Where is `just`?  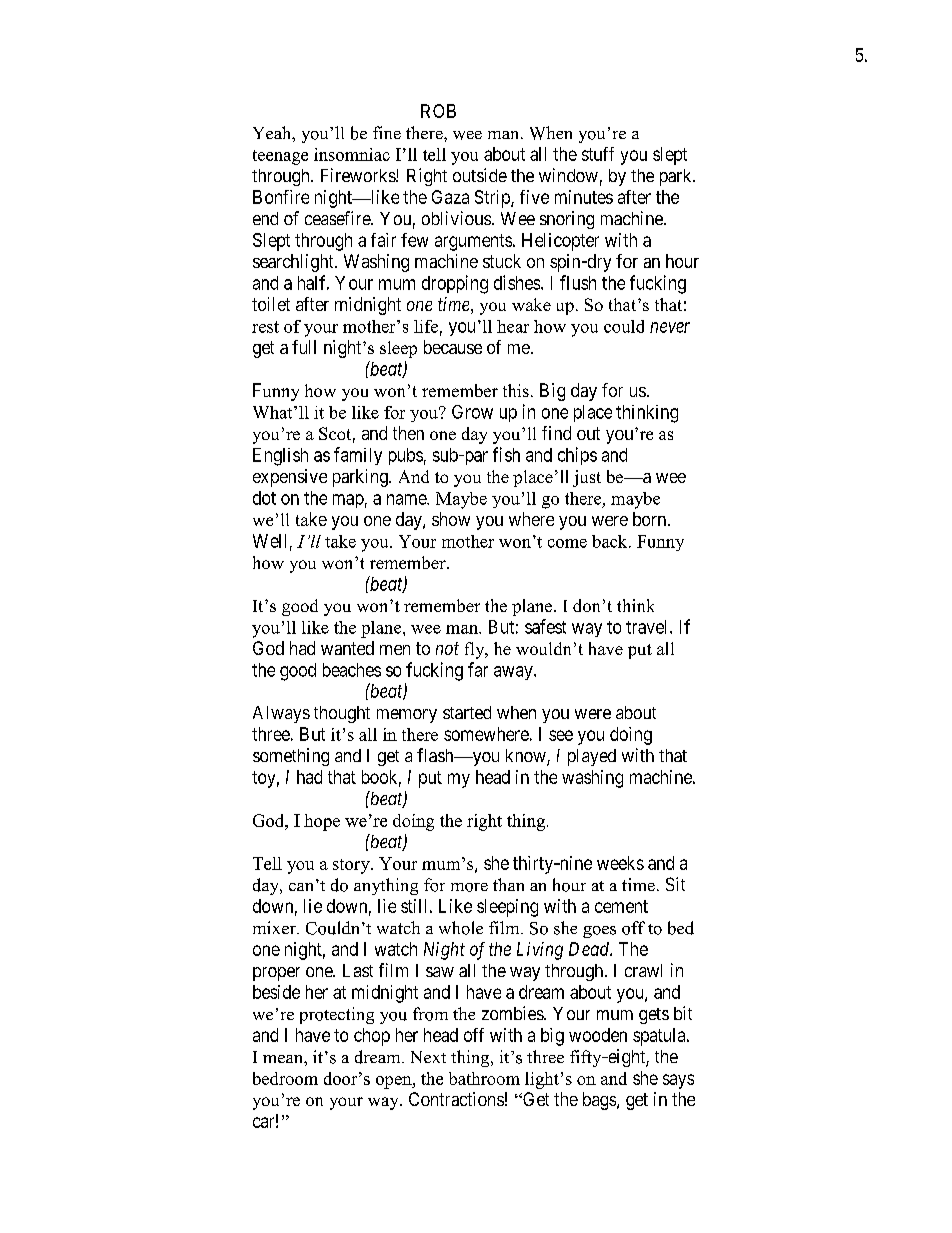 just is located at coordinates (587, 478).
